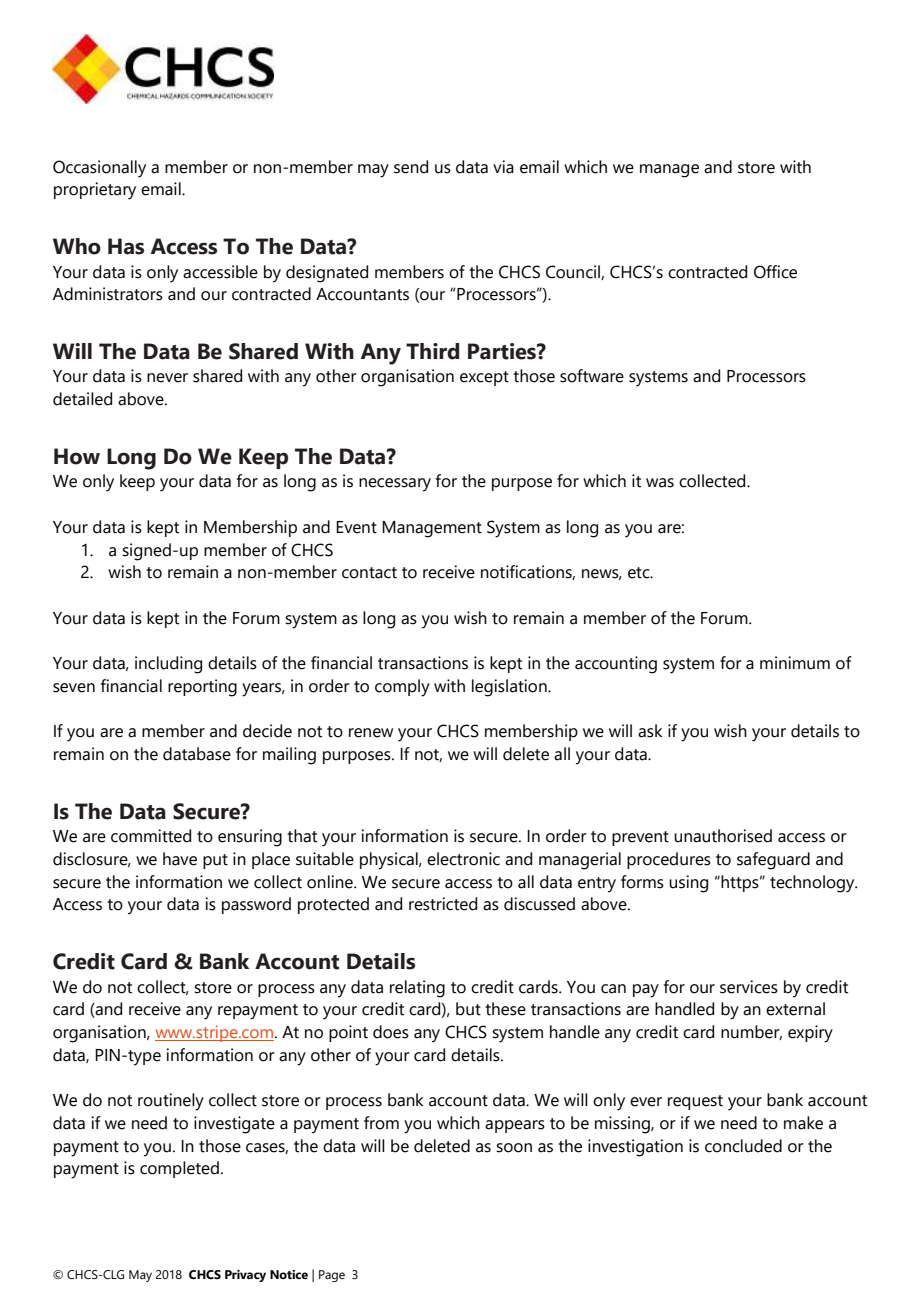 Image resolution: width=924 pixels, height=1308 pixels. I want to click on reporting, so click(202, 688).
